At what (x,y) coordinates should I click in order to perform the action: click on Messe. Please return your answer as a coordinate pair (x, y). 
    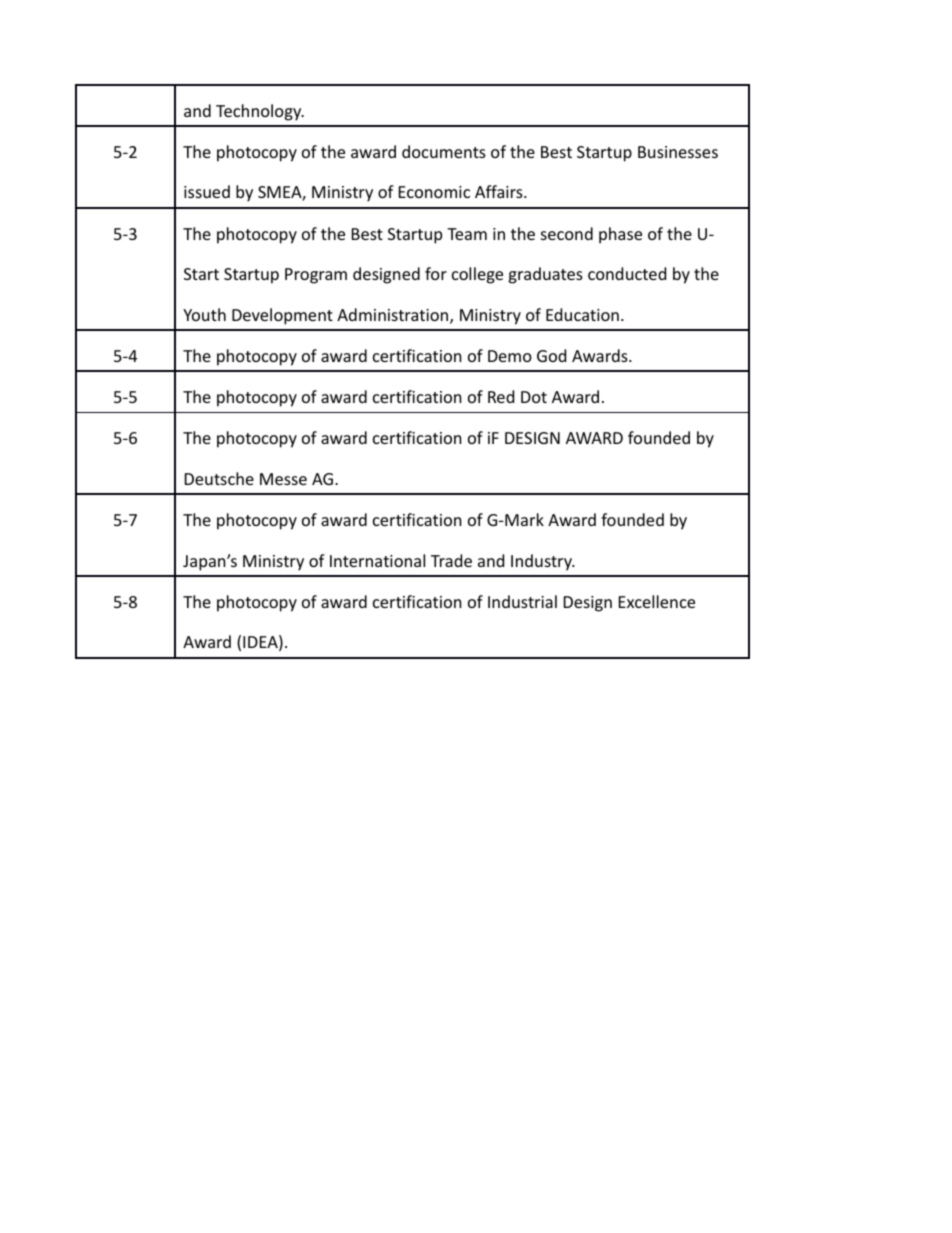
    Looking at the image, I should click on (283, 479).
